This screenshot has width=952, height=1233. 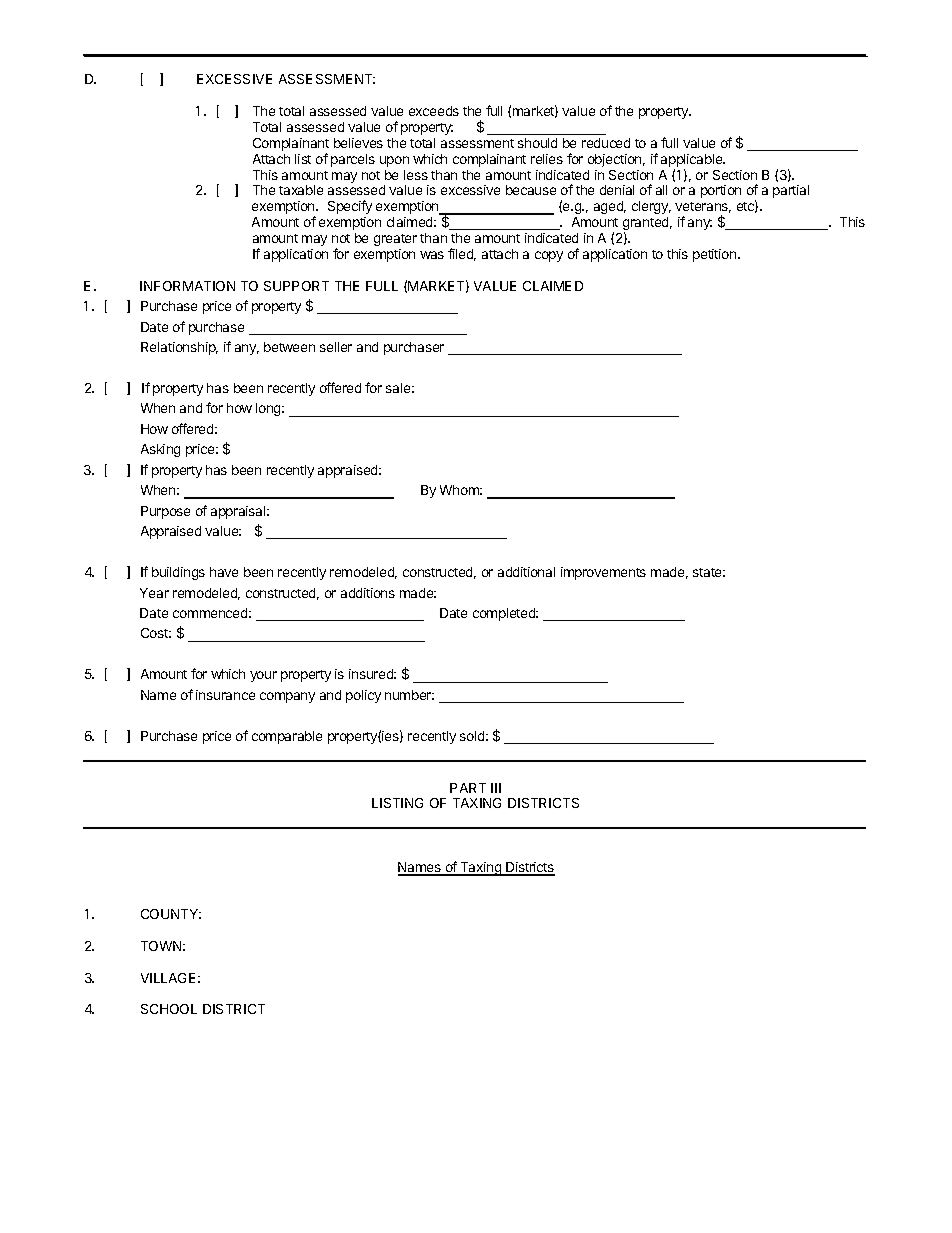 What do you see at coordinates (606, 143) in the screenshot?
I see `reduced` at bounding box center [606, 143].
